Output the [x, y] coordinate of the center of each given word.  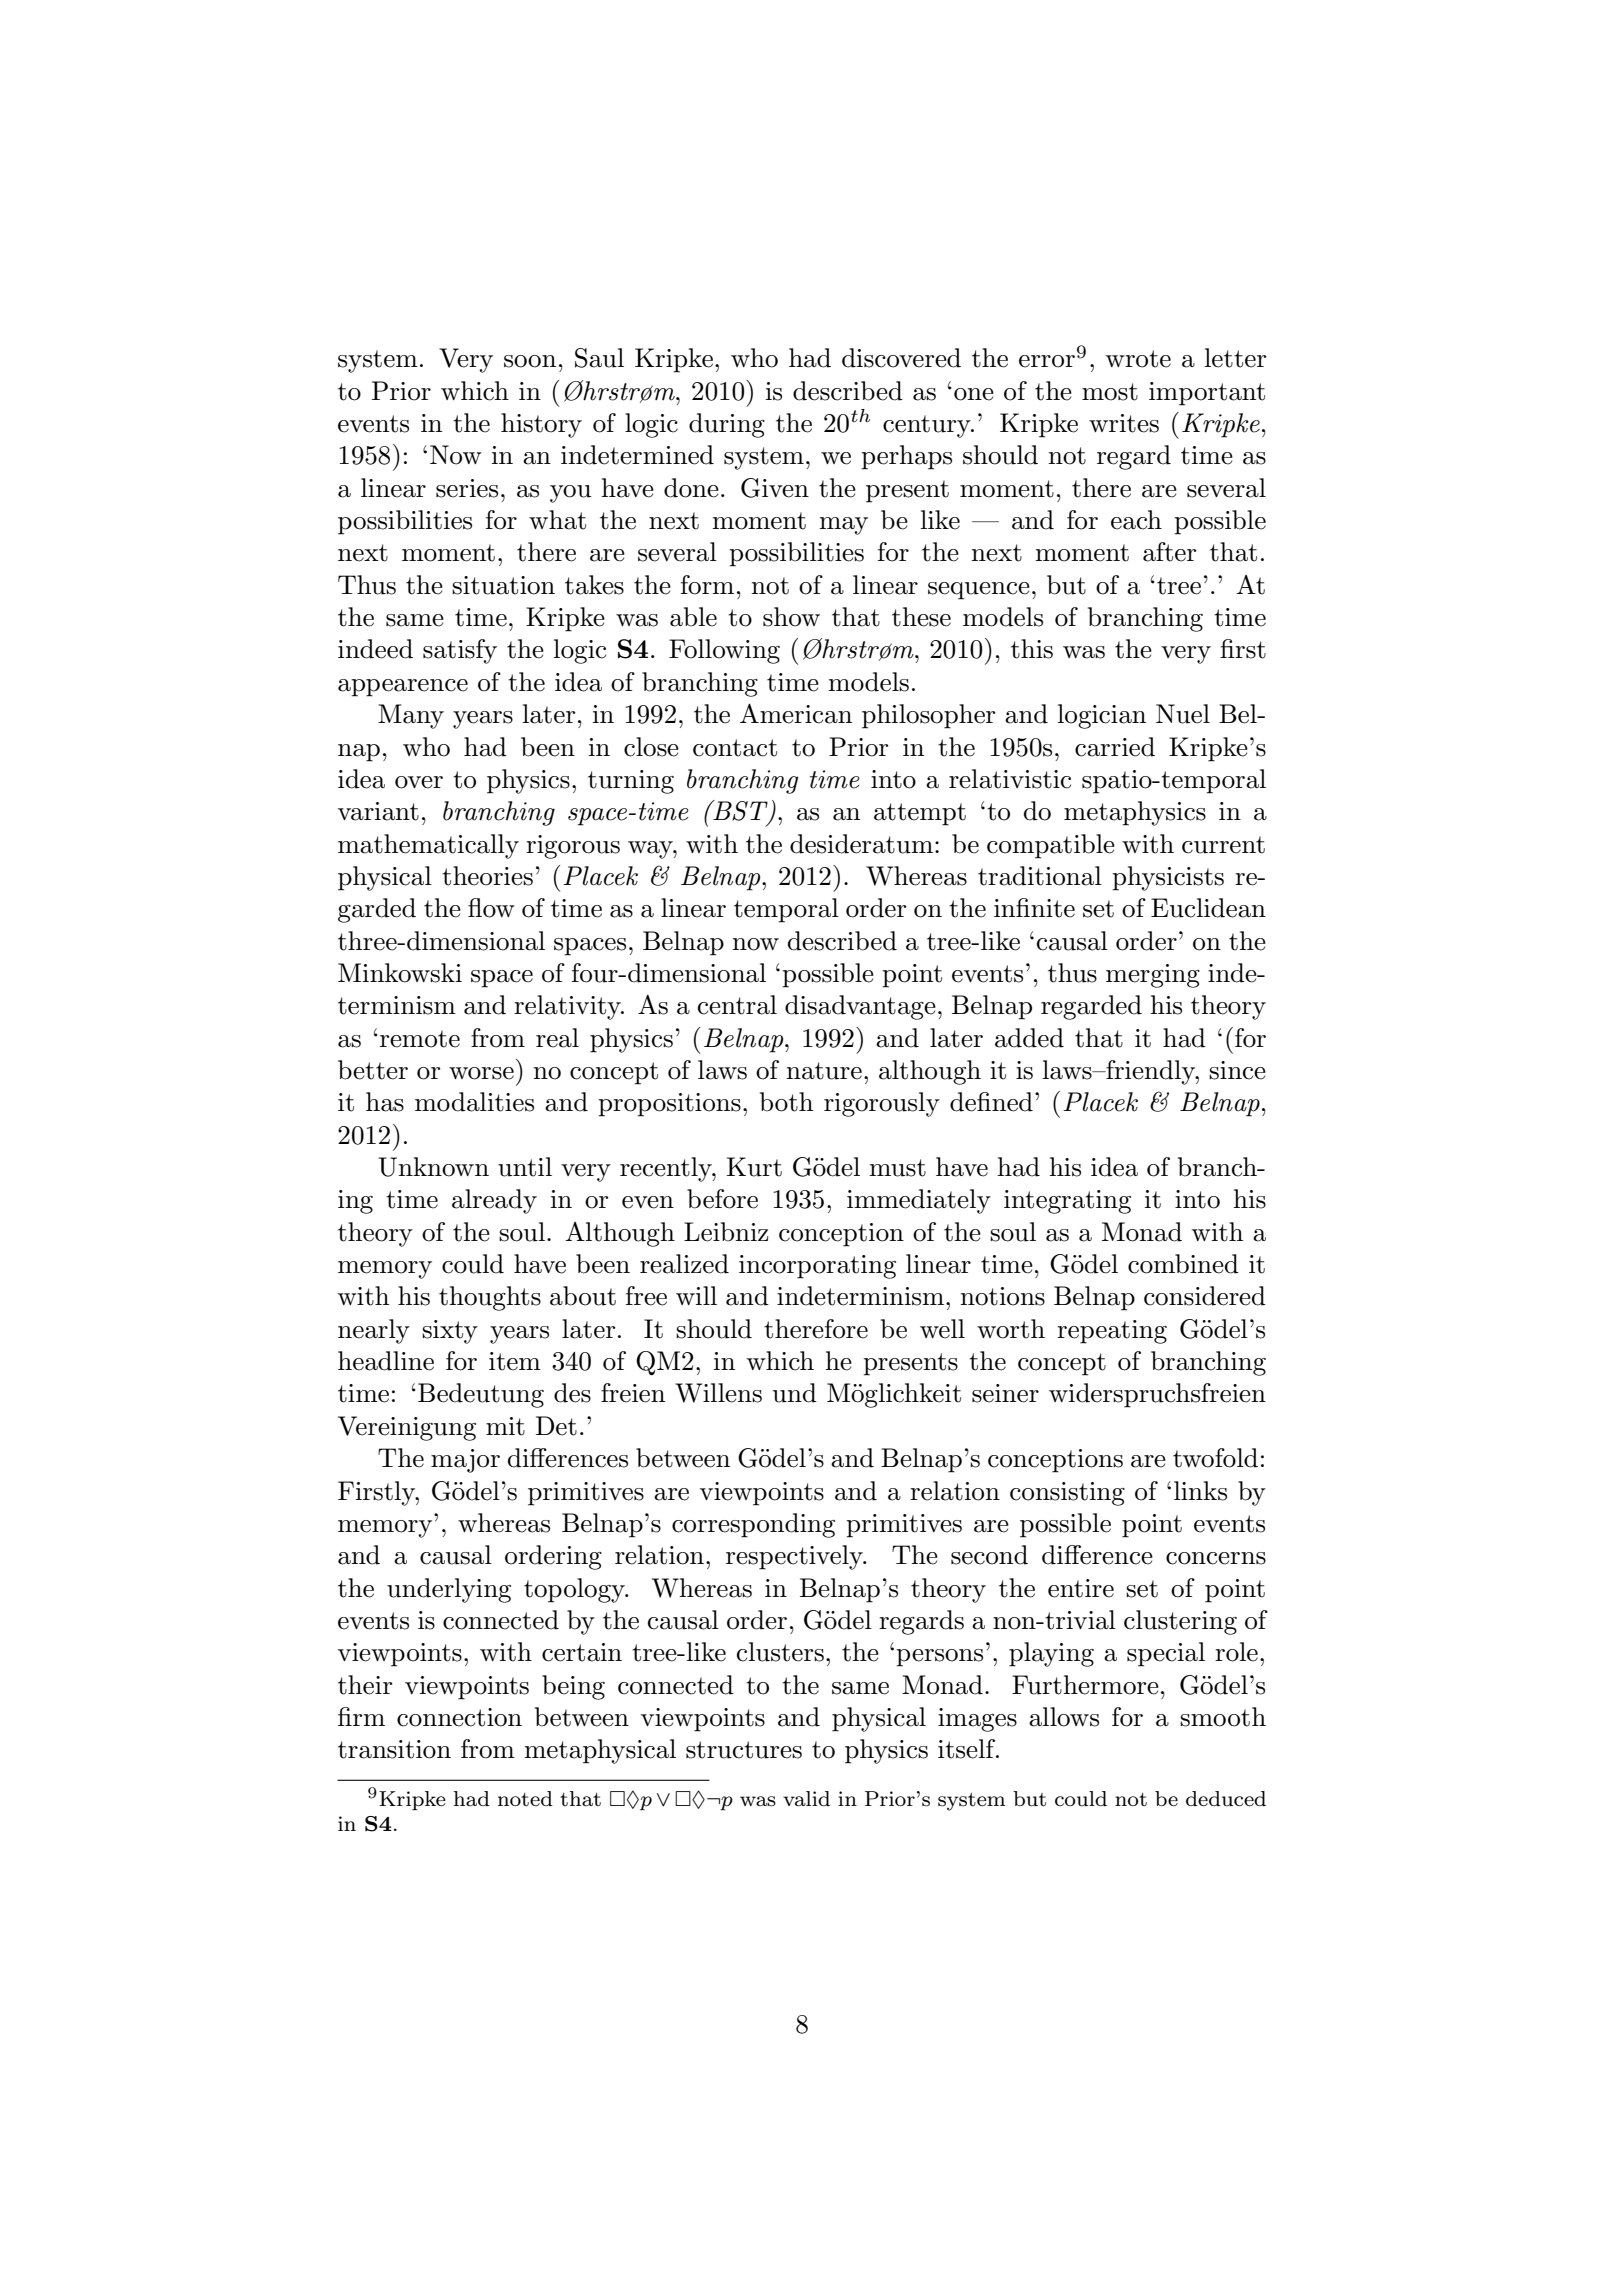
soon [530, 361]
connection [459, 1717]
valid [806, 1799]
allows [1064, 1717]
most [1110, 392]
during [727, 425]
